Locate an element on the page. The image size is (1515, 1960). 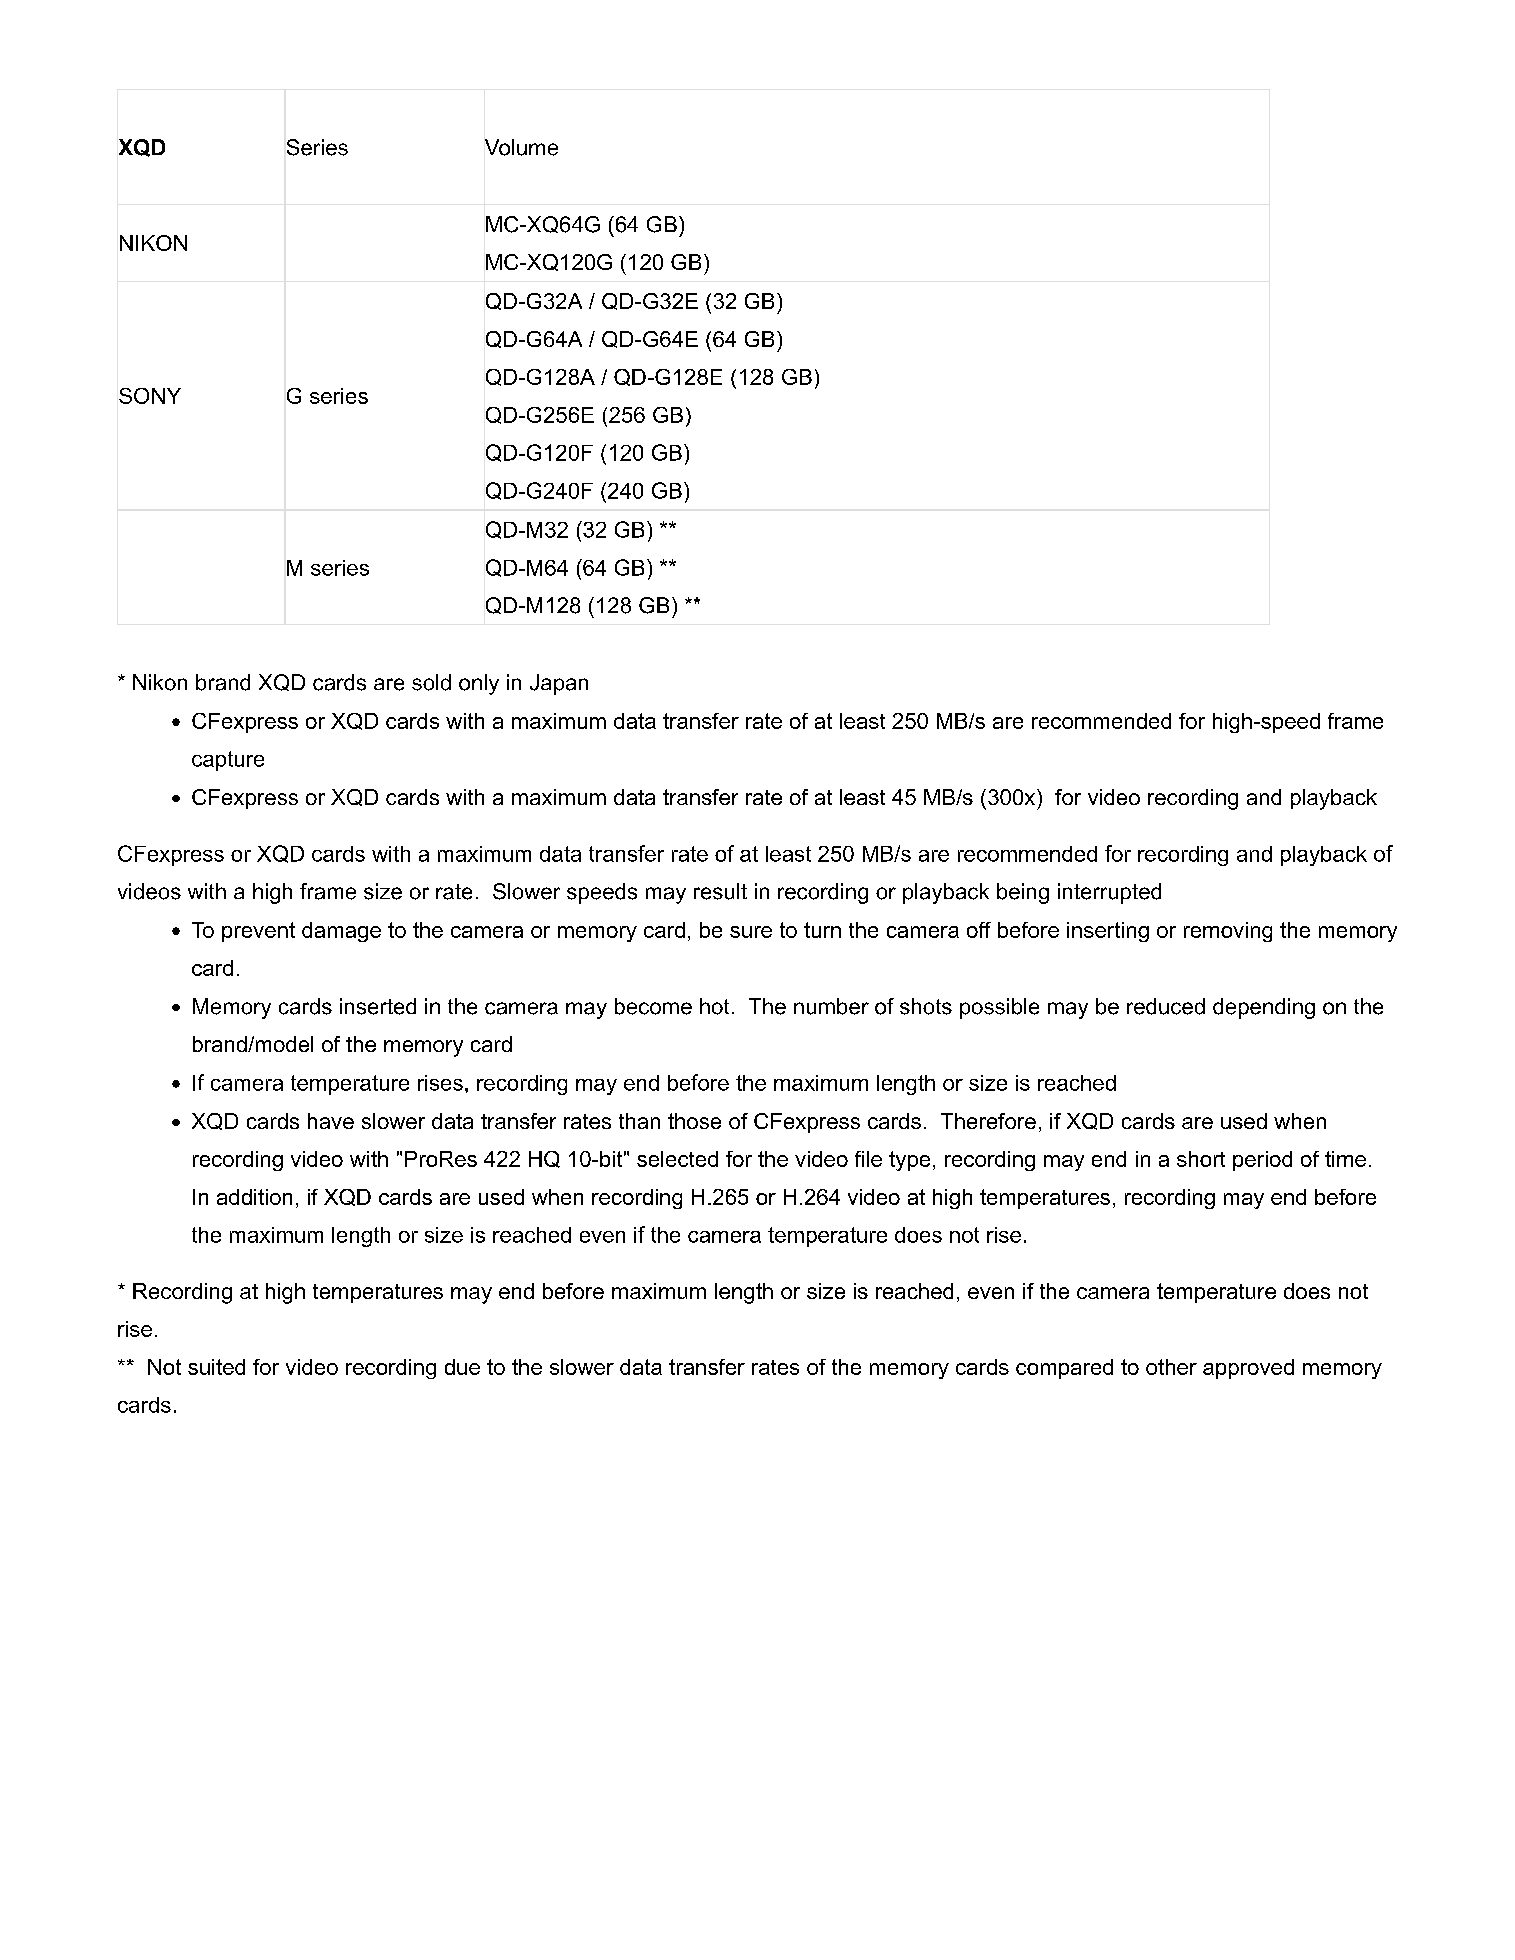
being is located at coordinates (1023, 893).
